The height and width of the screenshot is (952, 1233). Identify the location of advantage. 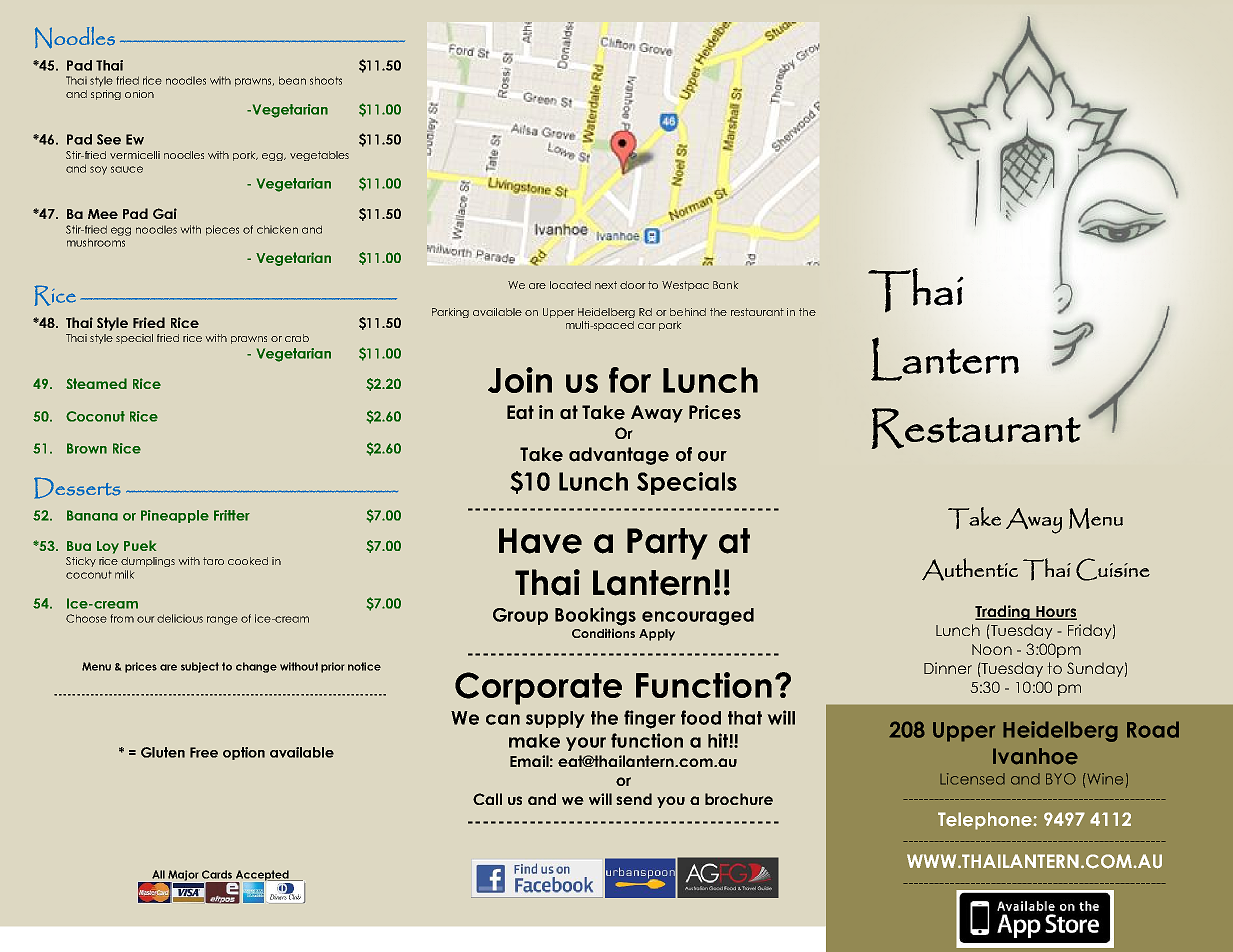
(619, 456).
